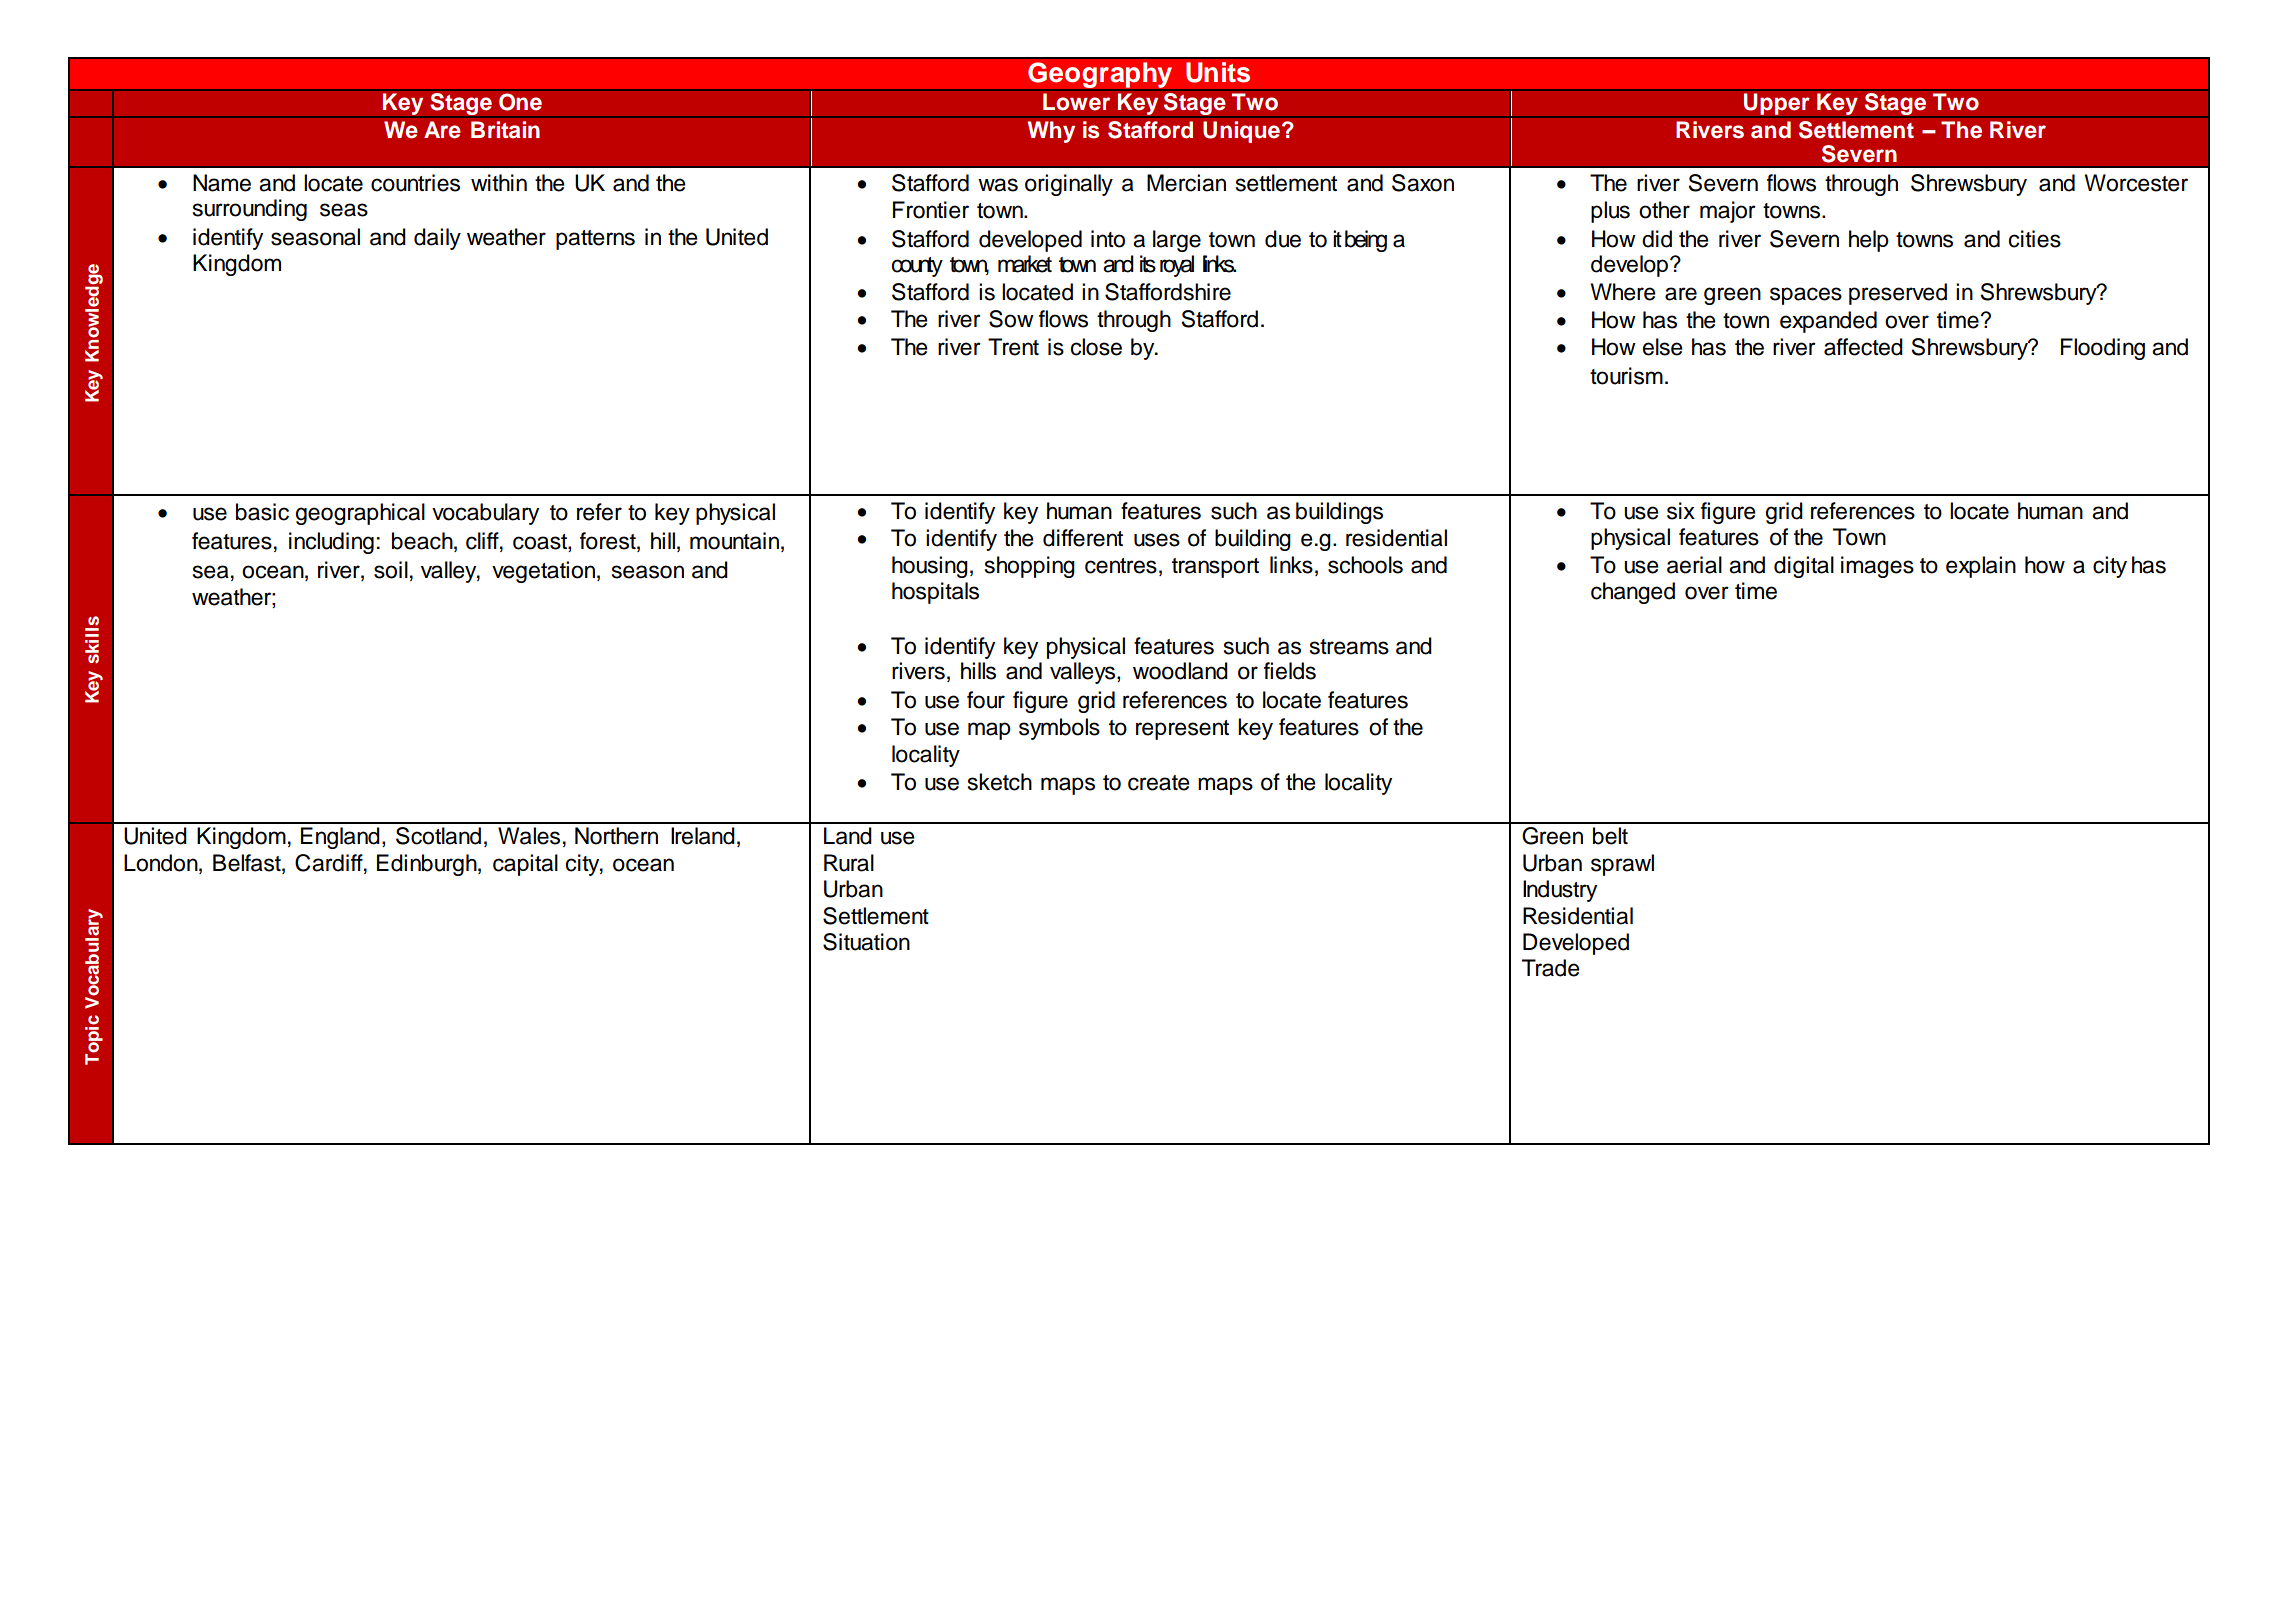  I want to click on Upper, so click(1776, 104).
